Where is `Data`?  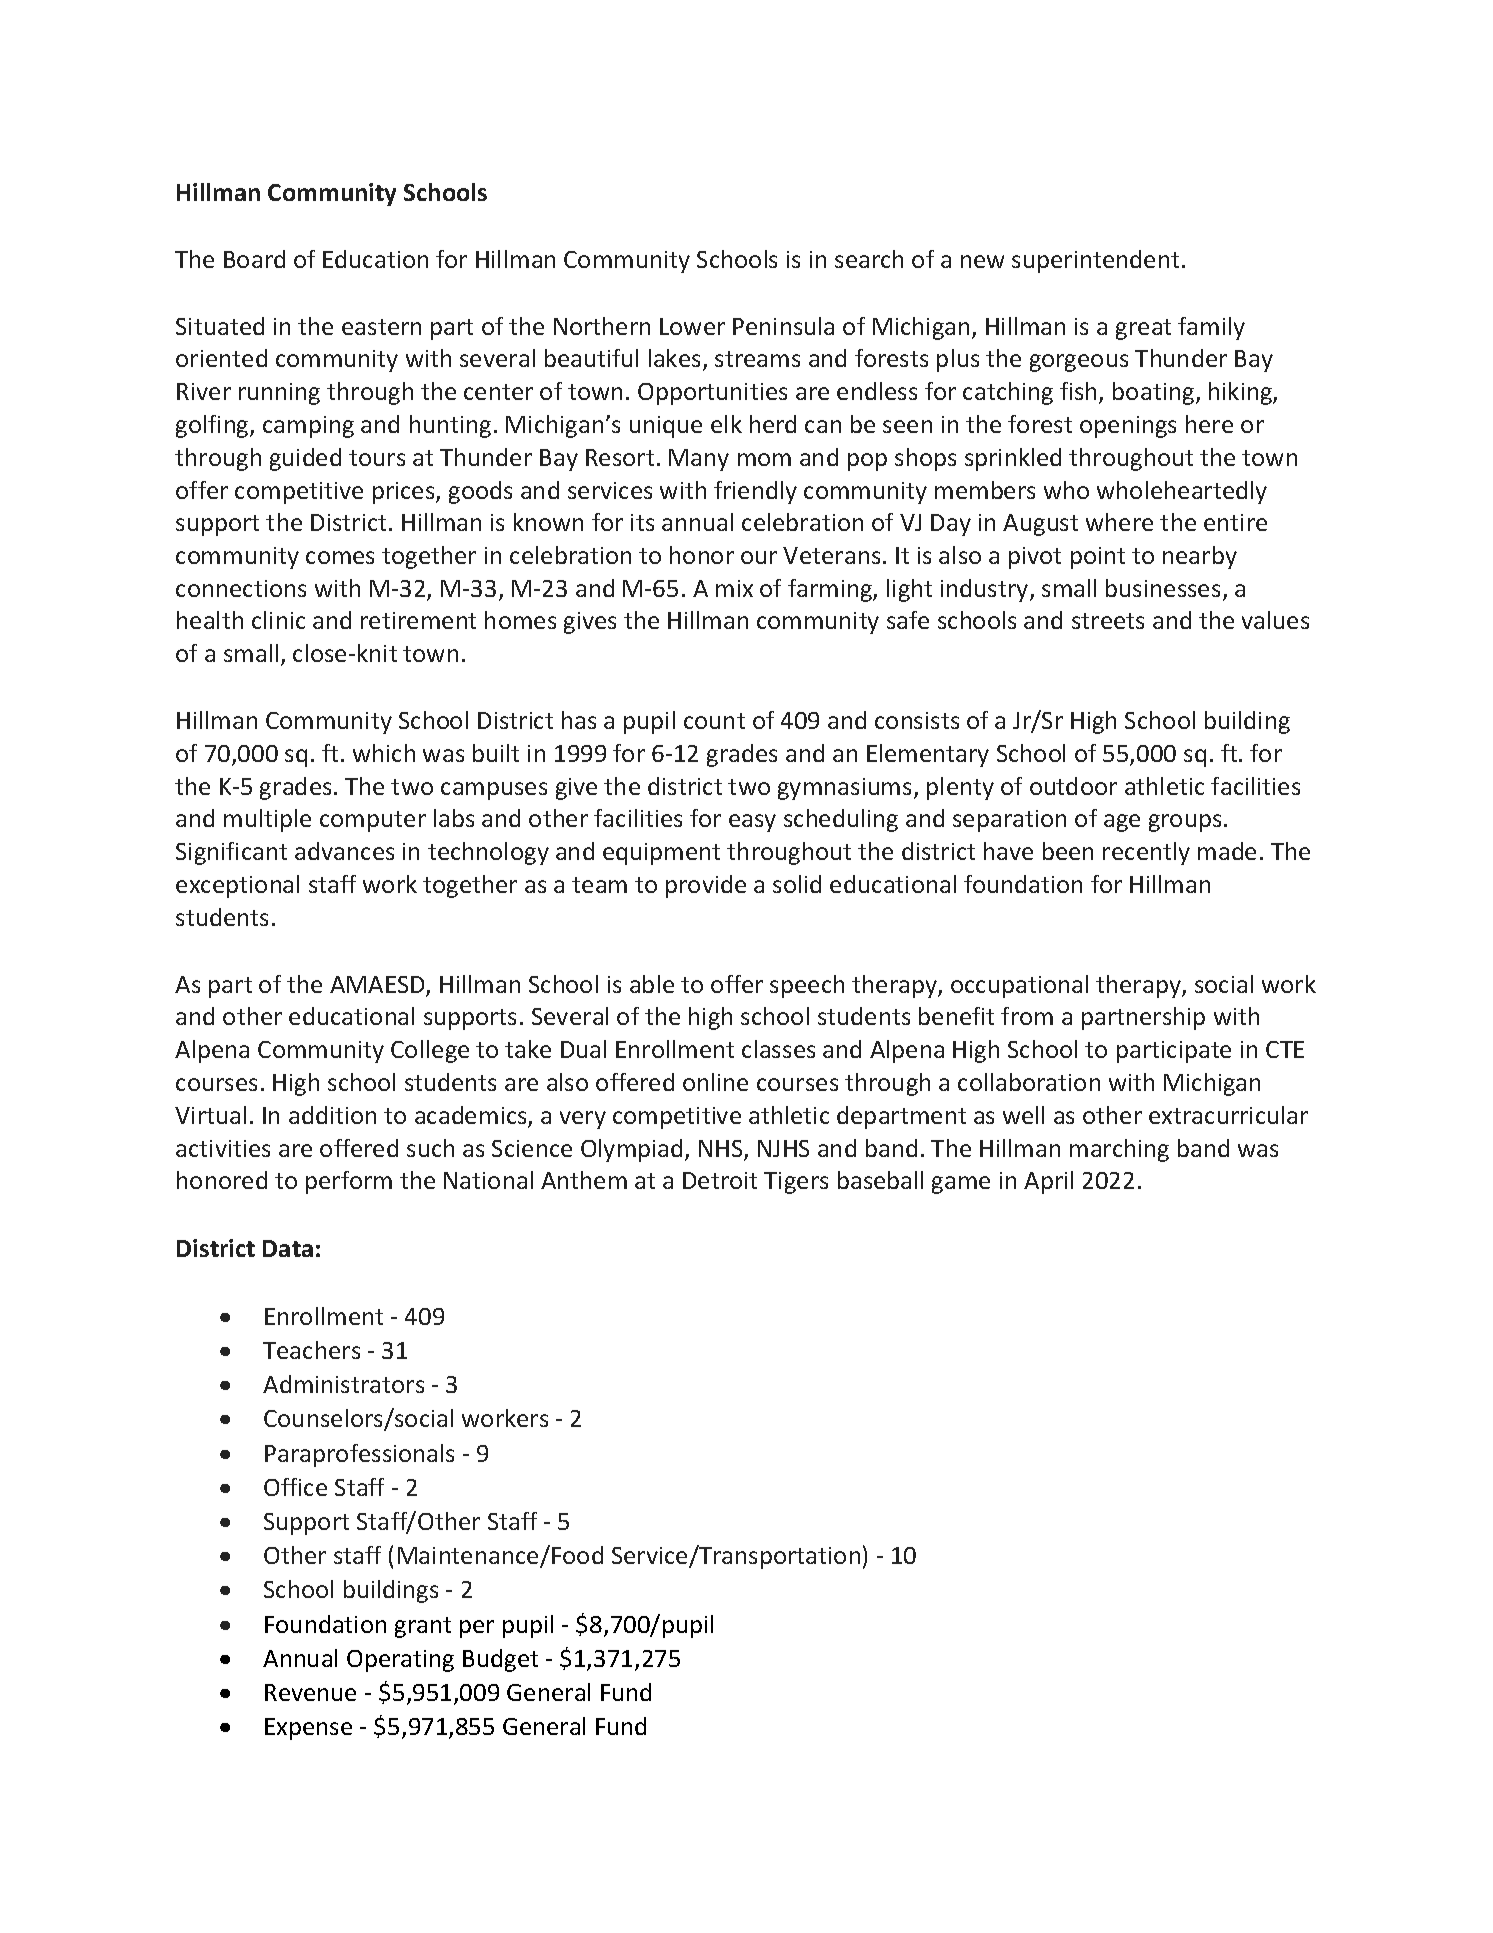
Data is located at coordinates (288, 1248).
